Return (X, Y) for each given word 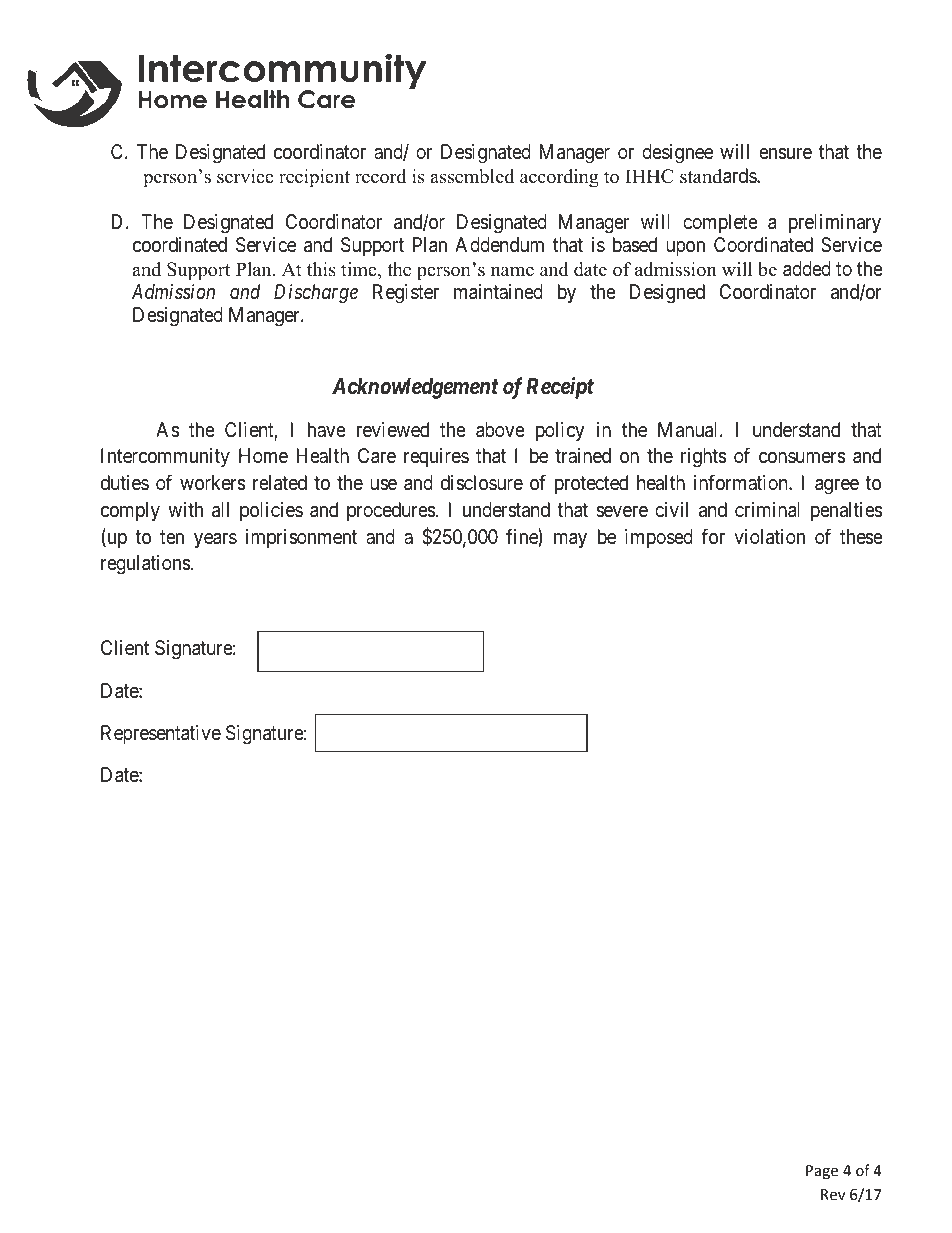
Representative (161, 734)
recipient (314, 178)
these (861, 537)
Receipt (560, 388)
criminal (767, 510)
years (215, 540)
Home (263, 455)
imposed (659, 538)
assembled (472, 176)
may (570, 540)
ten (172, 537)
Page (822, 1172)
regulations (146, 565)
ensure (785, 154)
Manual (689, 430)
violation (769, 537)
